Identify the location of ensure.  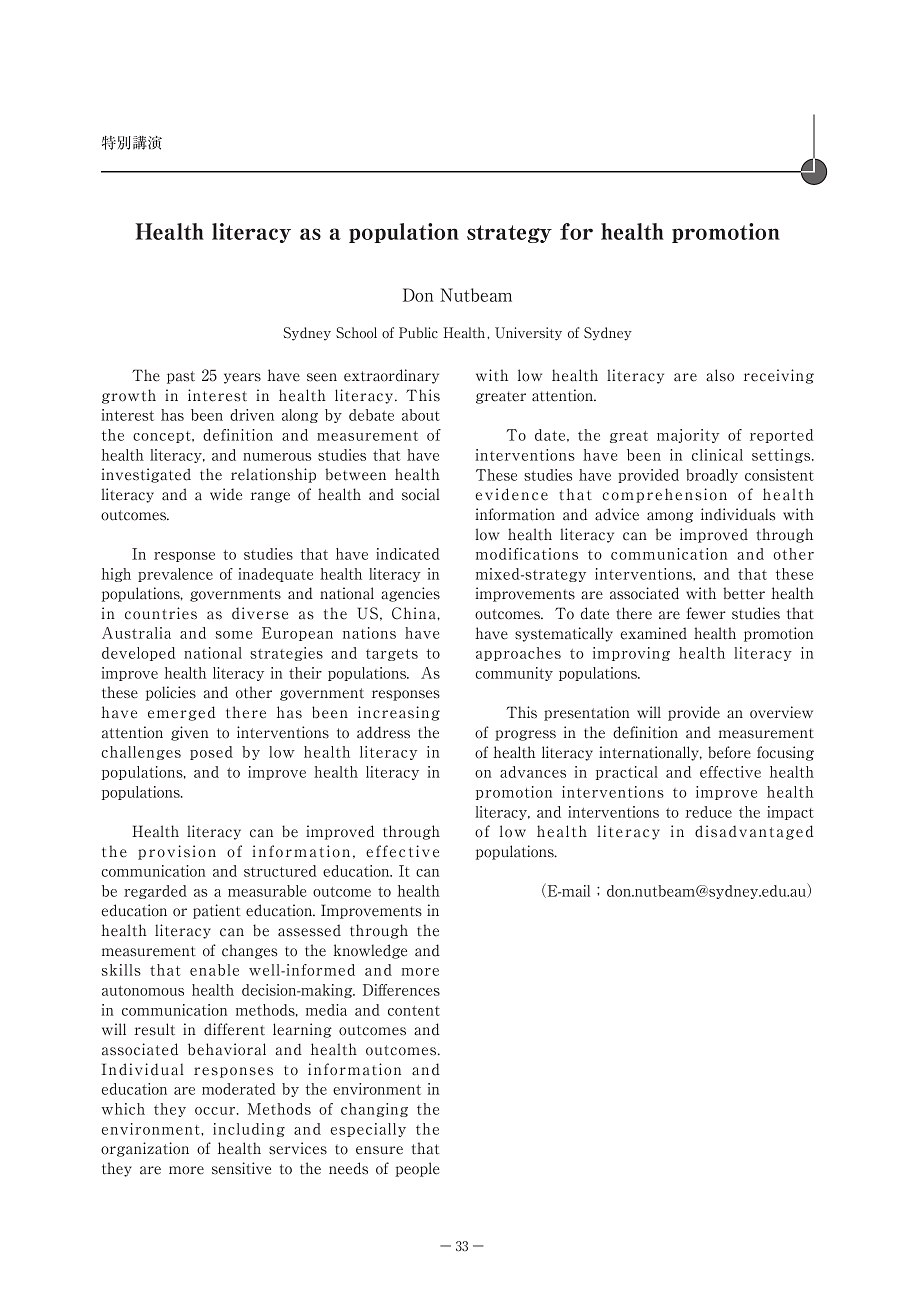
(379, 1150).
